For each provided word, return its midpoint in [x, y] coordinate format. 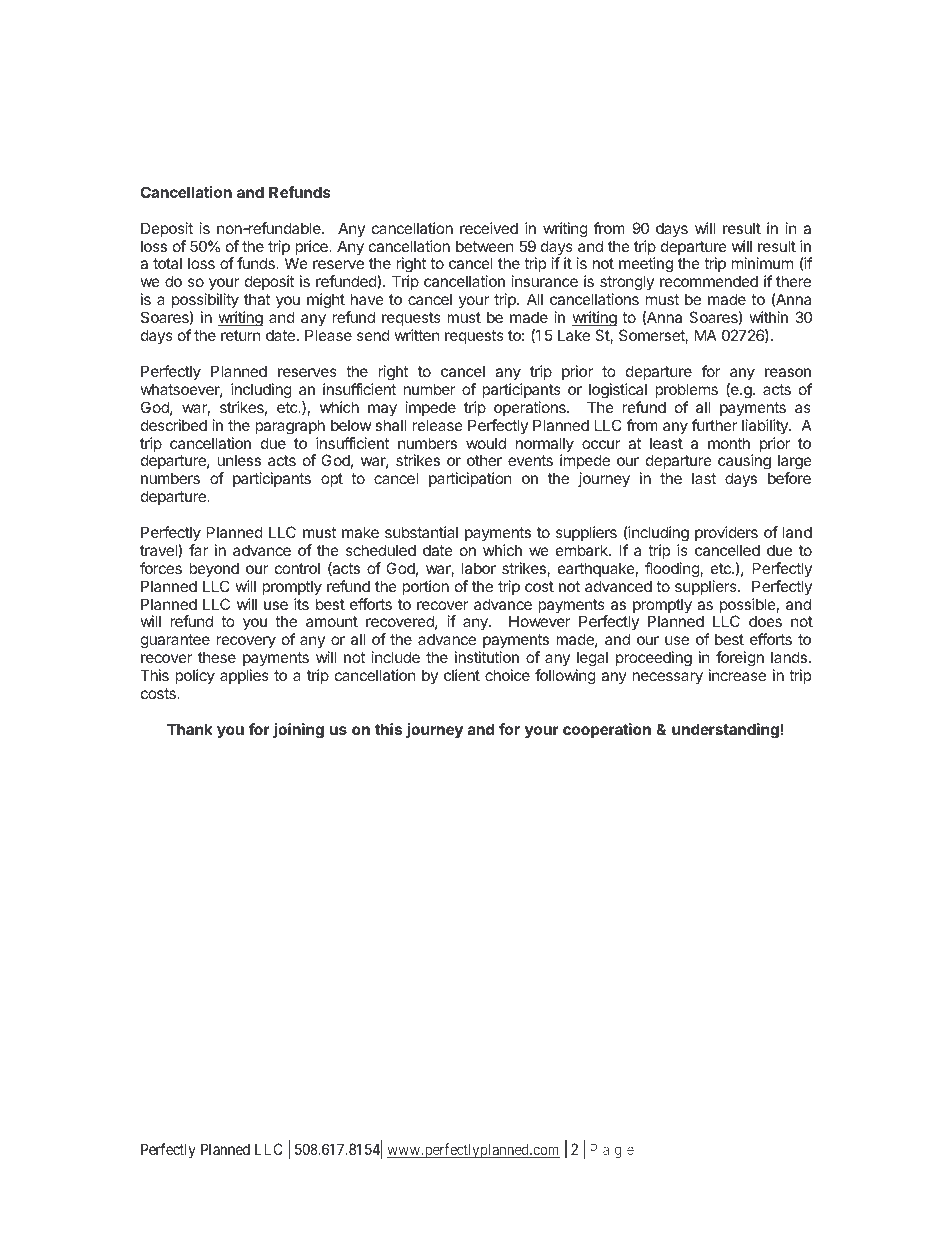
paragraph [290, 427]
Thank [190, 729]
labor [479, 568]
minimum [762, 263]
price [312, 249]
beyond [214, 569]
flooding [673, 570]
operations [531, 408]
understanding [725, 731]
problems [686, 390]
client [462, 675]
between [485, 246]
